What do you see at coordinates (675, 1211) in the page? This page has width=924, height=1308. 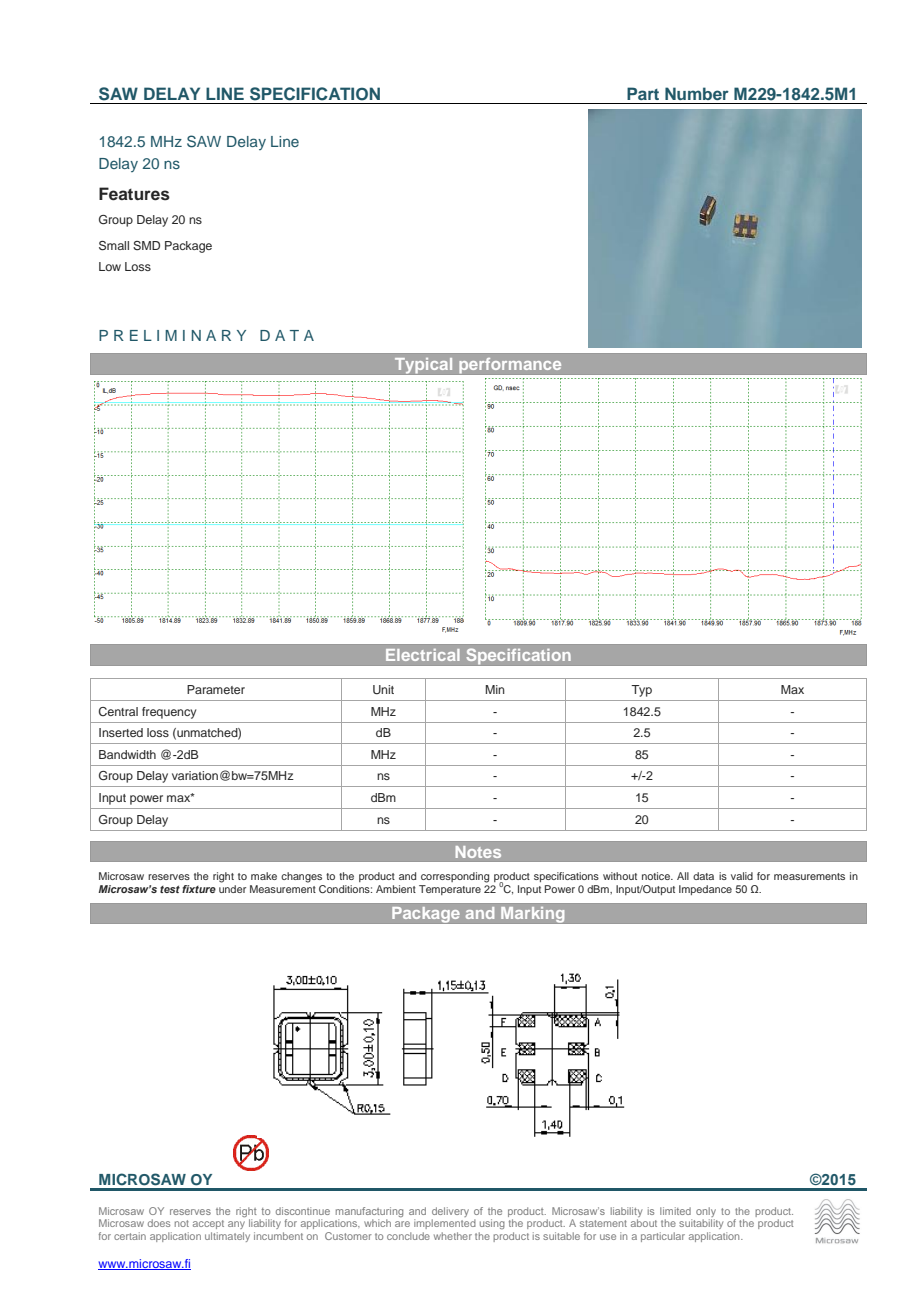 I see `limited` at bounding box center [675, 1211].
